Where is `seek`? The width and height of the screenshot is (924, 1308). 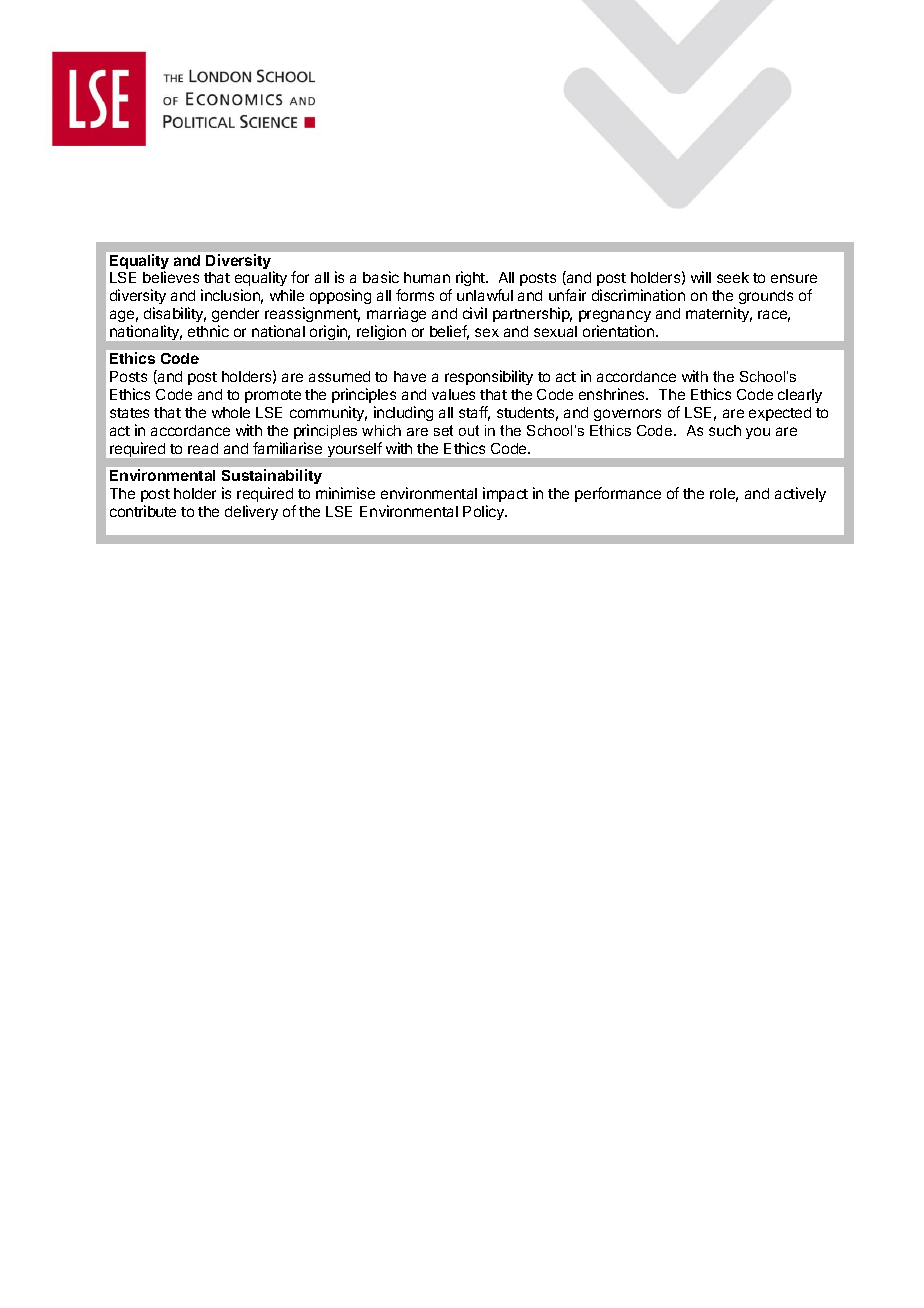
seek is located at coordinates (733, 277).
